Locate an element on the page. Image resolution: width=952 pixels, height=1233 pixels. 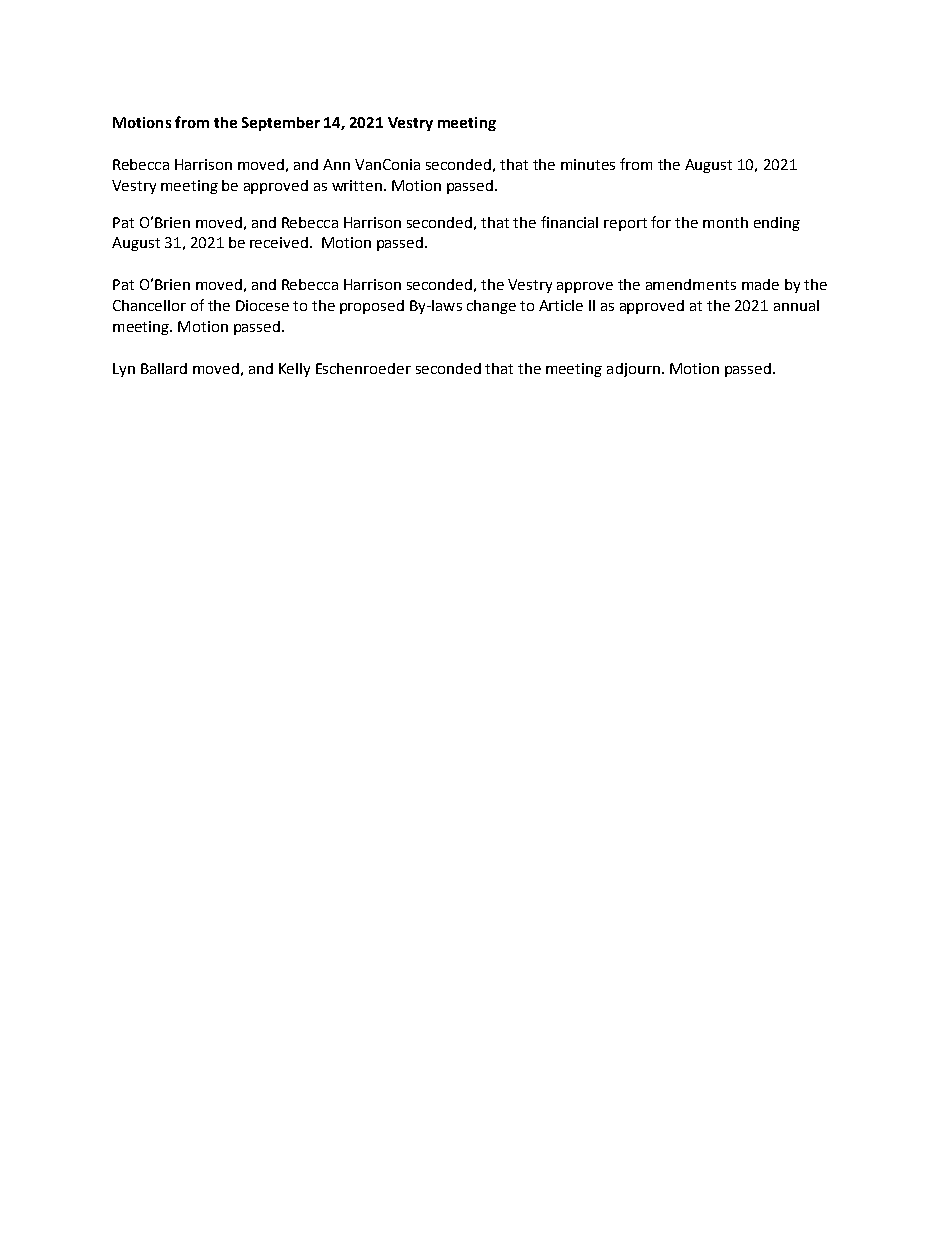
minutes is located at coordinates (588, 164).
